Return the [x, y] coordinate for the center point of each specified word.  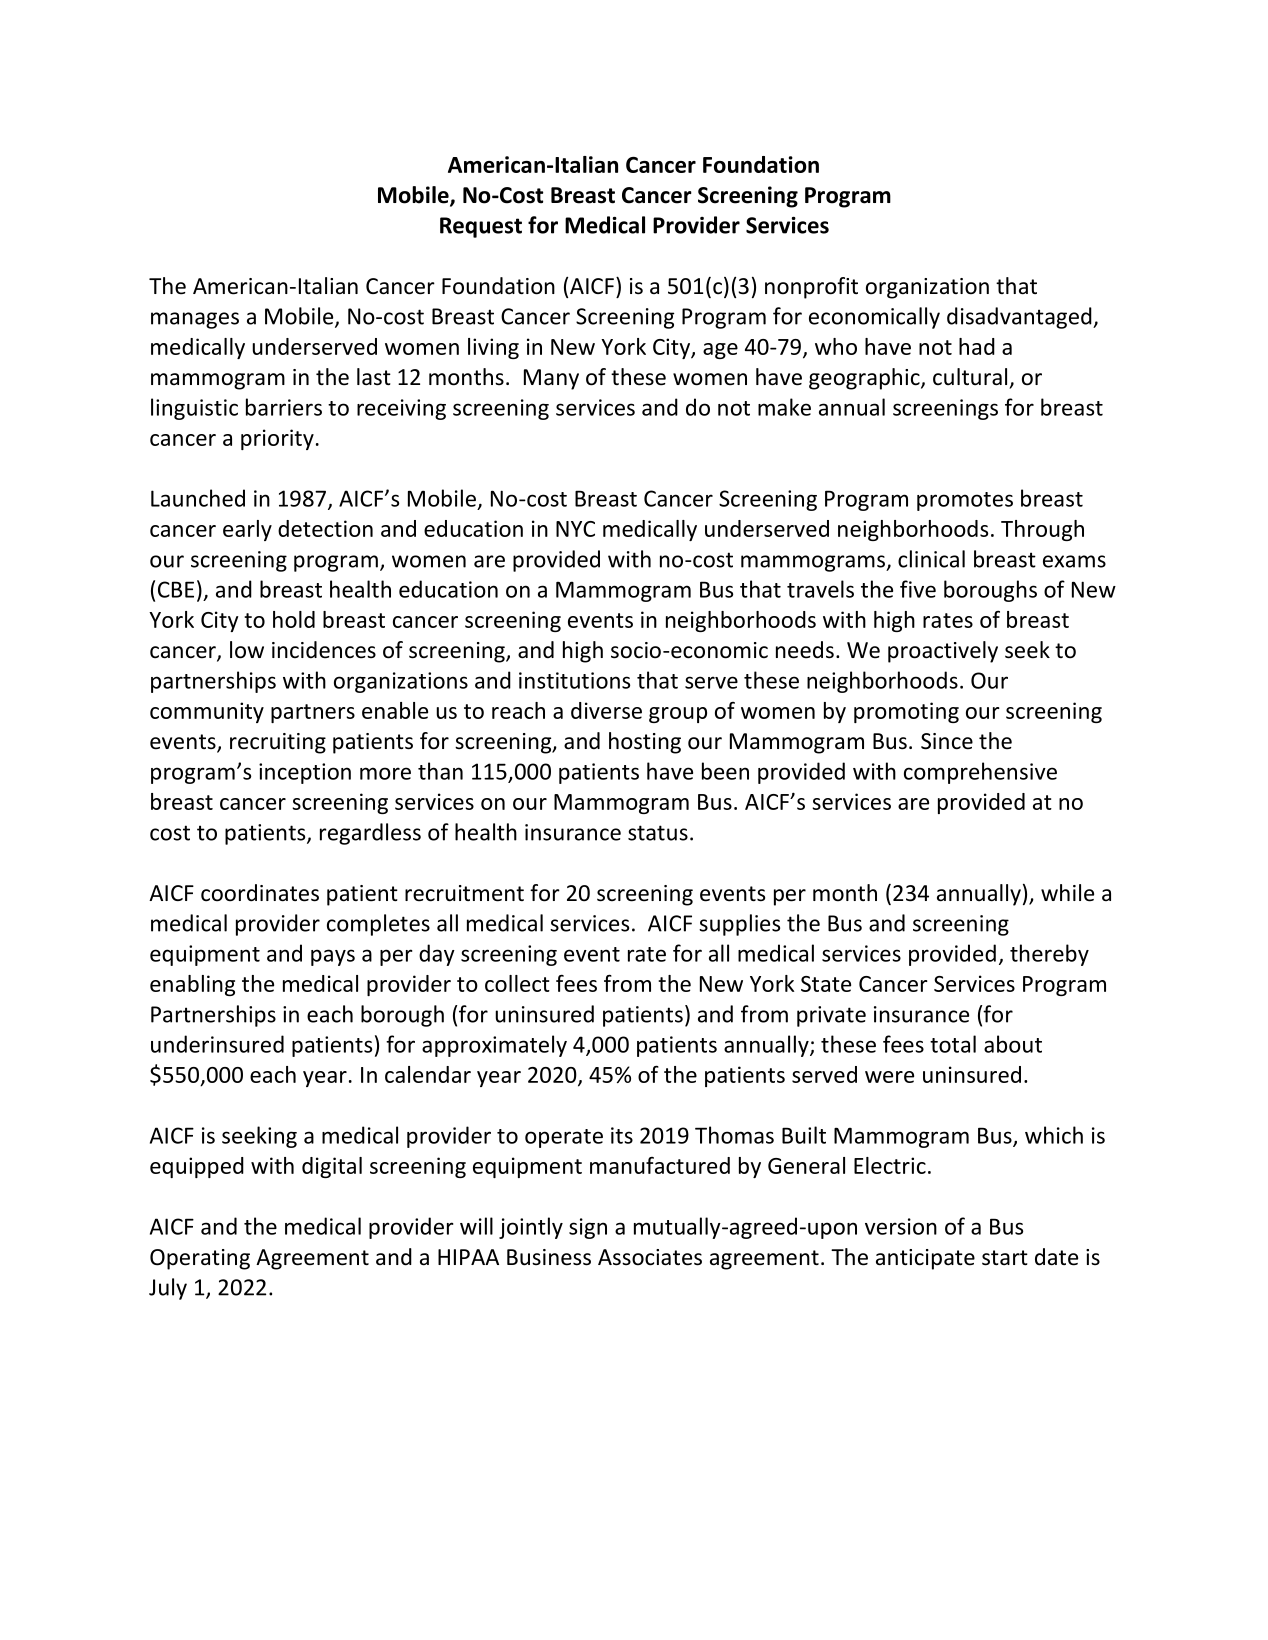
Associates [650, 1257]
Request [481, 227]
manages [195, 320]
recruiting [278, 743]
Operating [200, 1259]
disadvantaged [1020, 318]
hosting [645, 743]
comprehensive [980, 773]
